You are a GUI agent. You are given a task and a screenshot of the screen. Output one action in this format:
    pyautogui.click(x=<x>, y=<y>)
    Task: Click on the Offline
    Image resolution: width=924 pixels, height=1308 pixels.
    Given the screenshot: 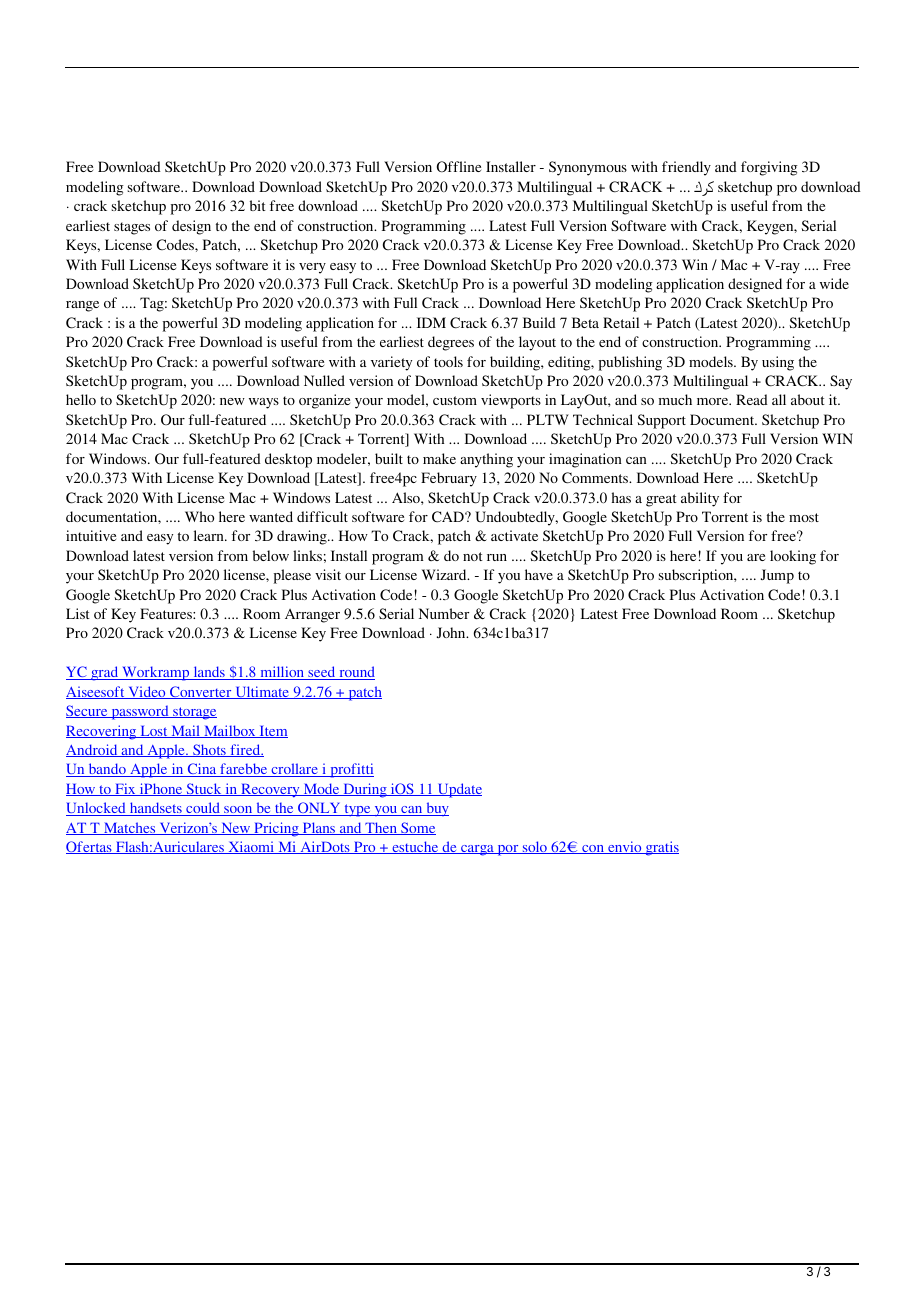 What is the action you would take?
    pyautogui.click(x=459, y=166)
